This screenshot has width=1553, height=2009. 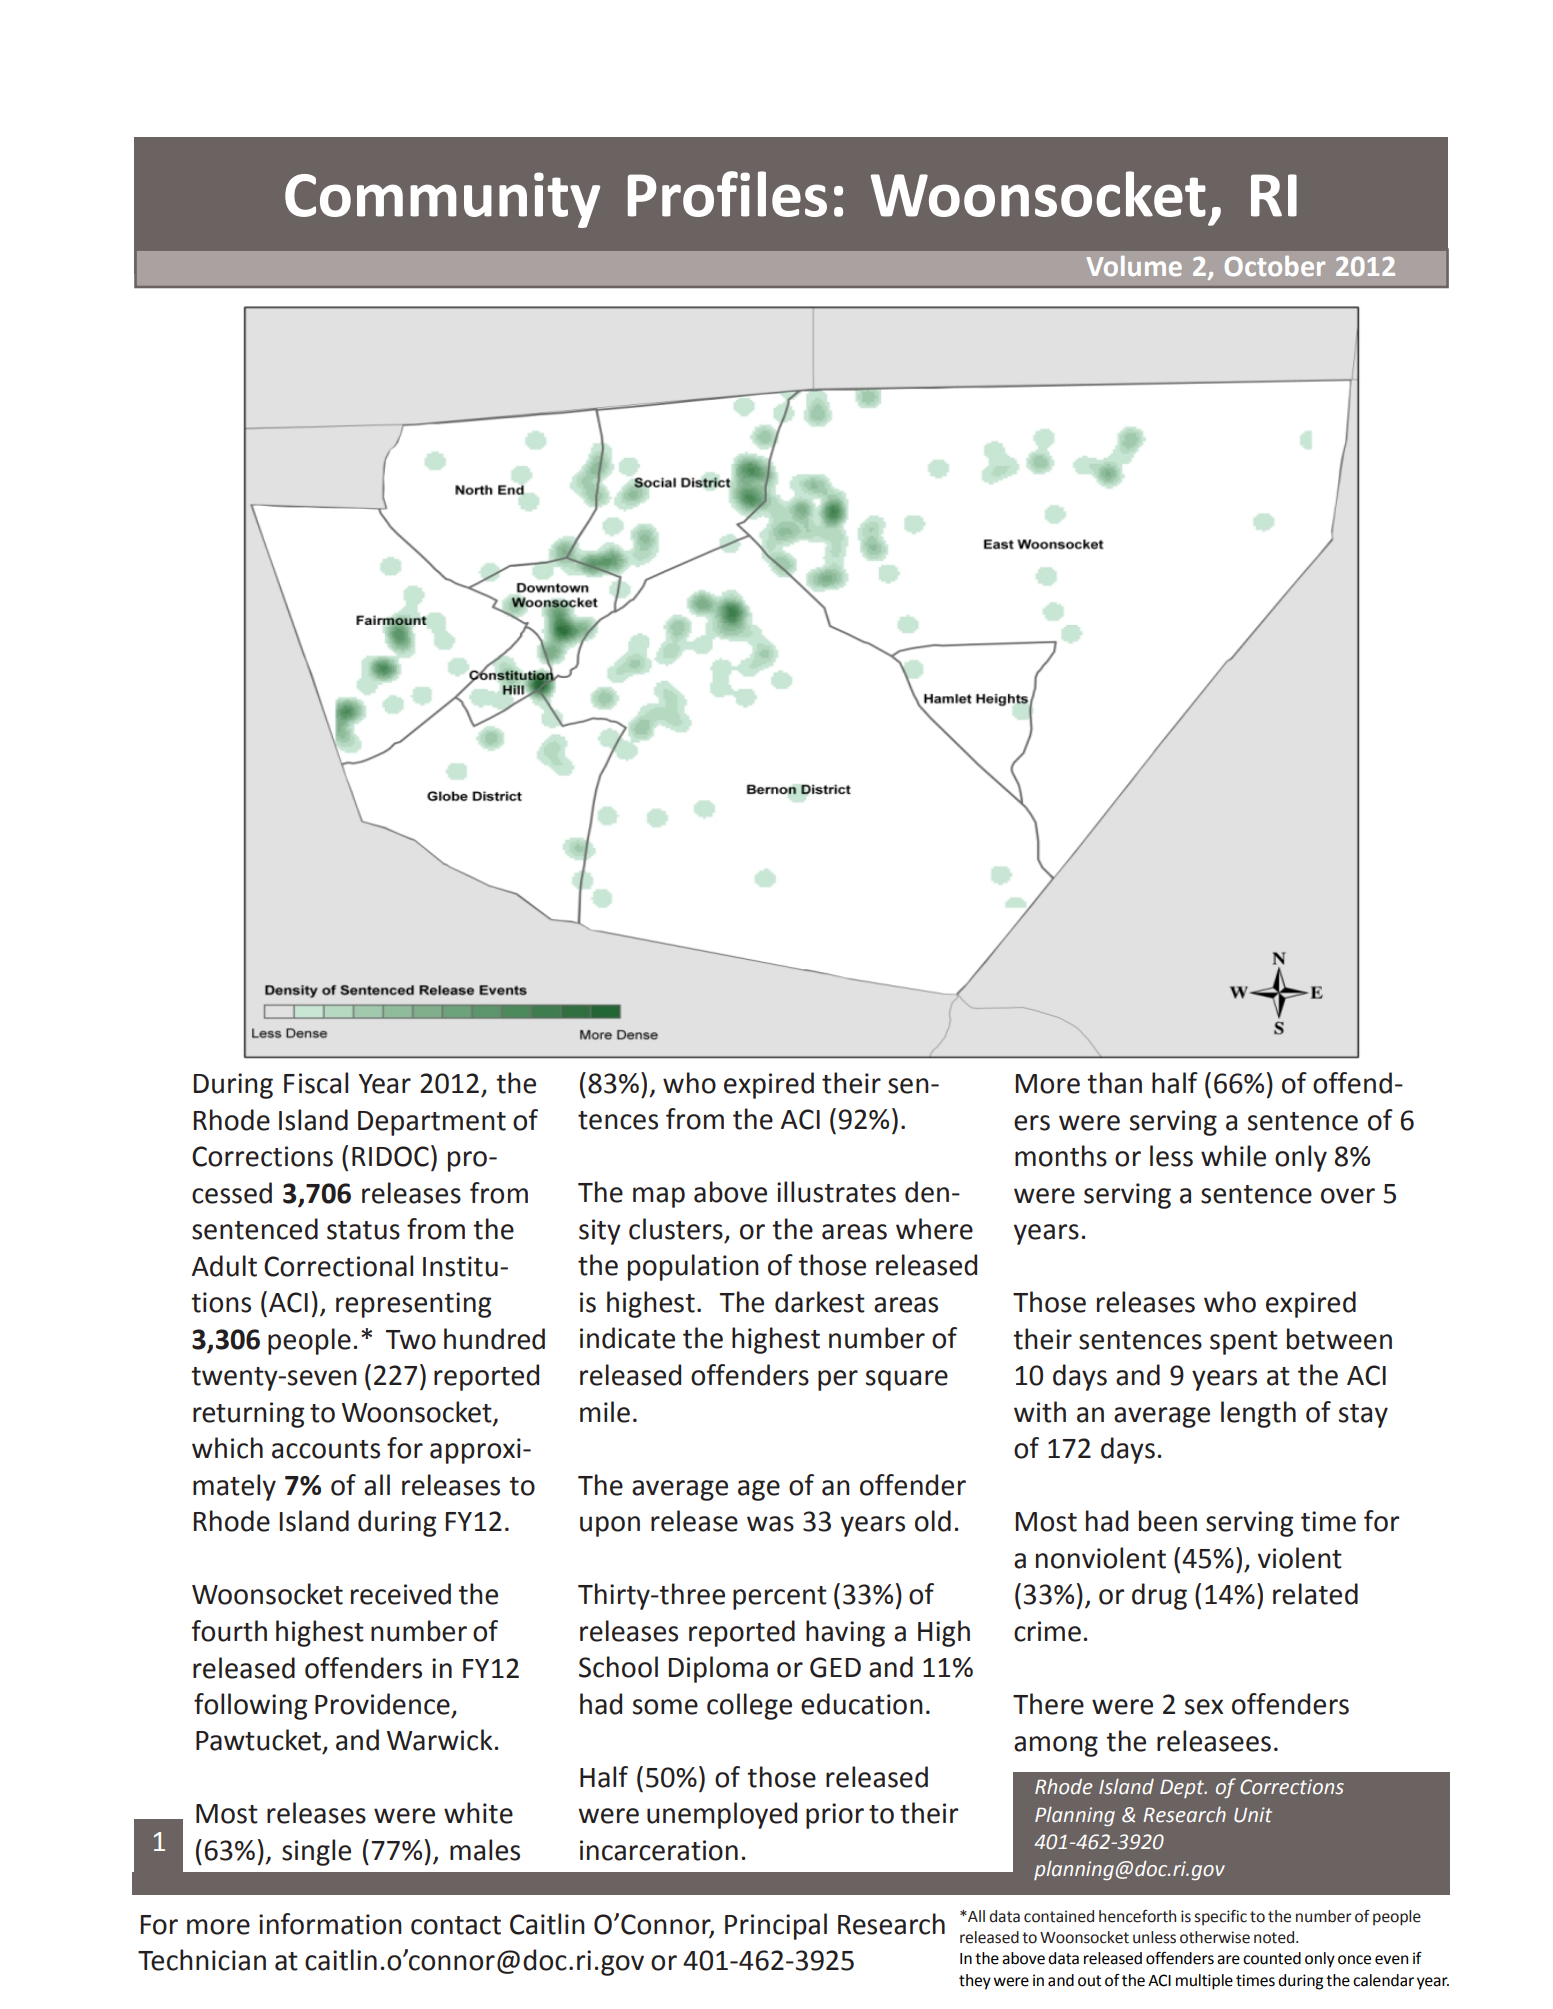 What do you see at coordinates (1134, 266) in the screenshot?
I see `Volume` at bounding box center [1134, 266].
